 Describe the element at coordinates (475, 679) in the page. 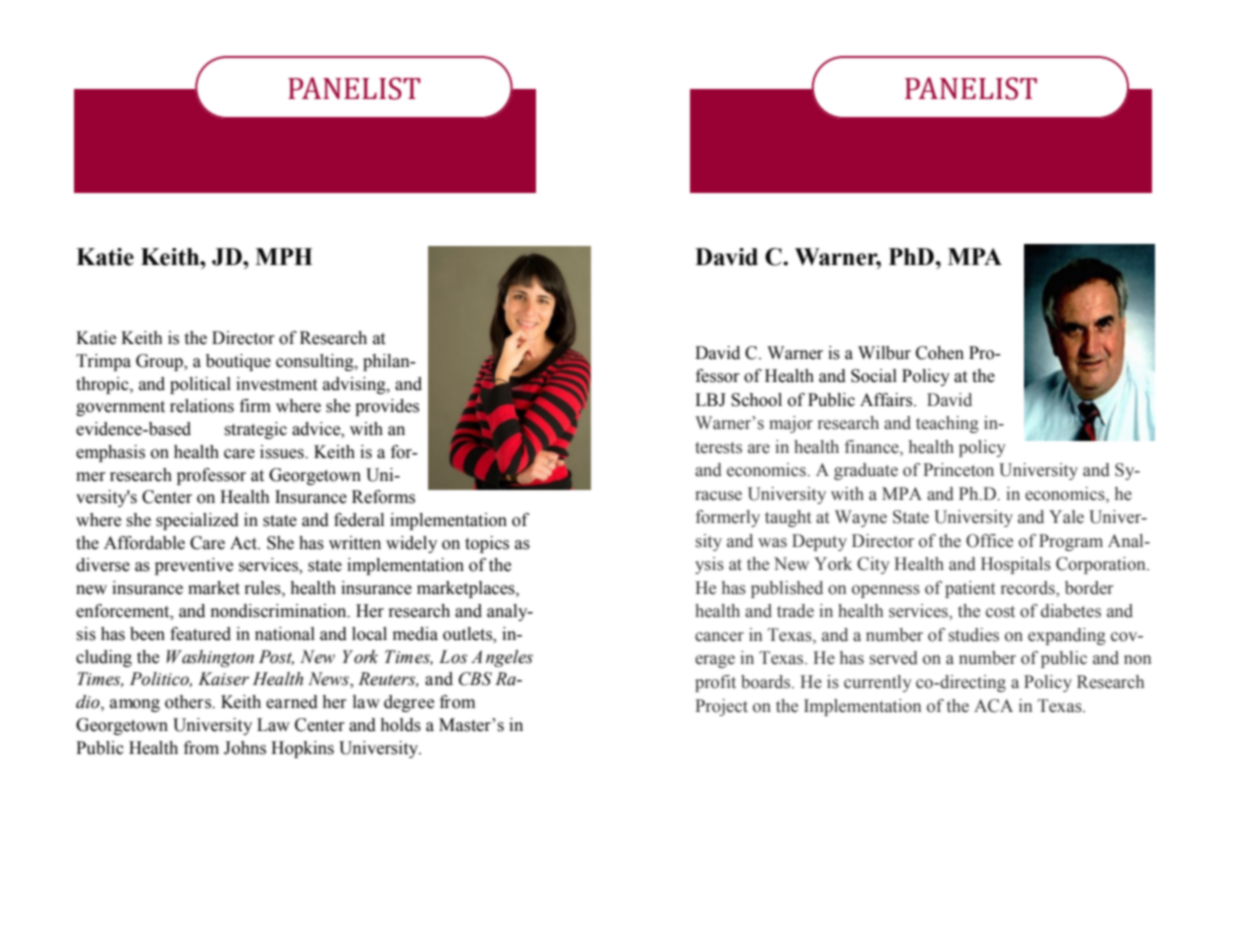

I see `CBS` at that location.
